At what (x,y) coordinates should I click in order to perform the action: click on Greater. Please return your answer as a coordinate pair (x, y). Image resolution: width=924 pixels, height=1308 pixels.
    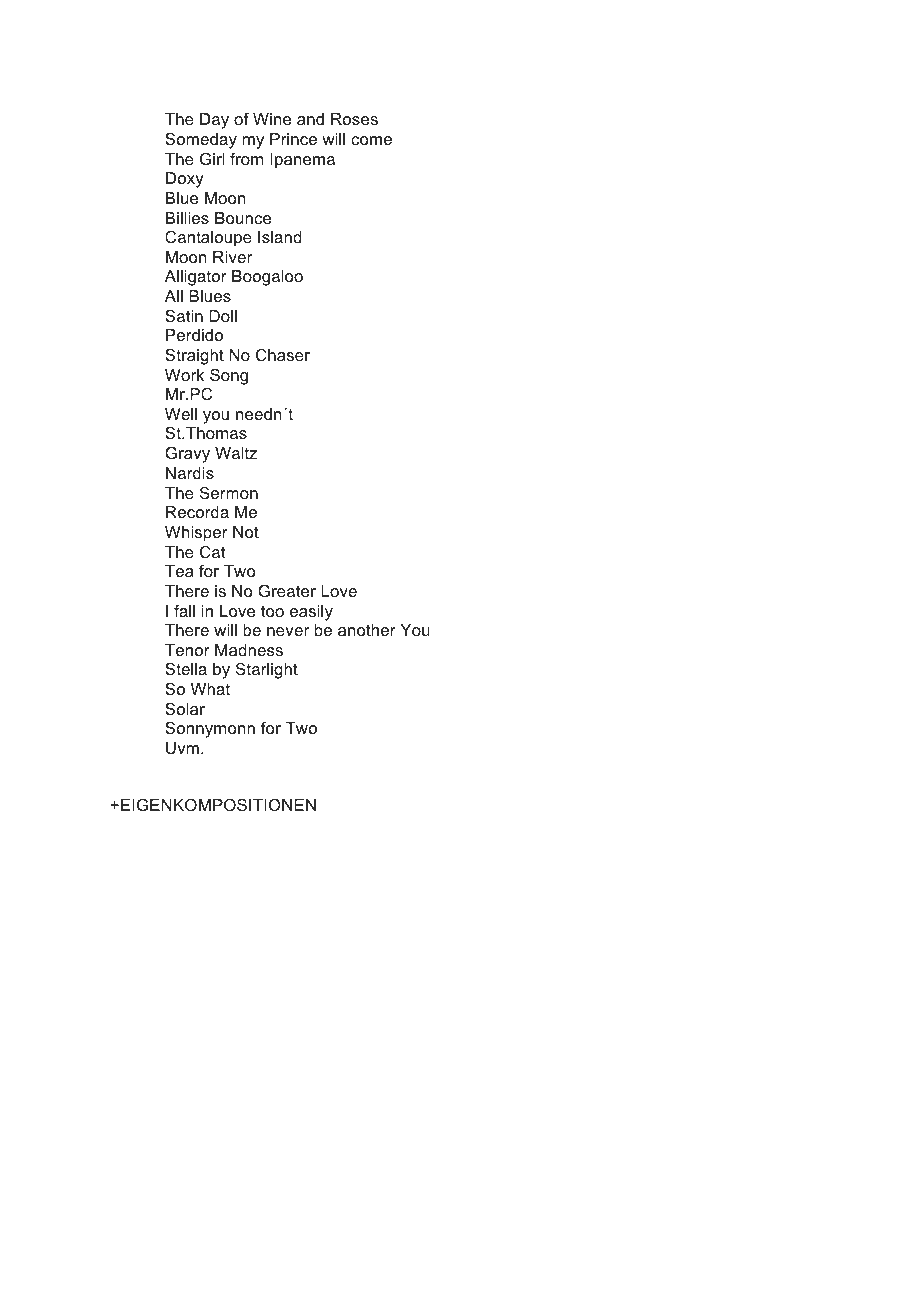
    Looking at the image, I should click on (287, 591).
